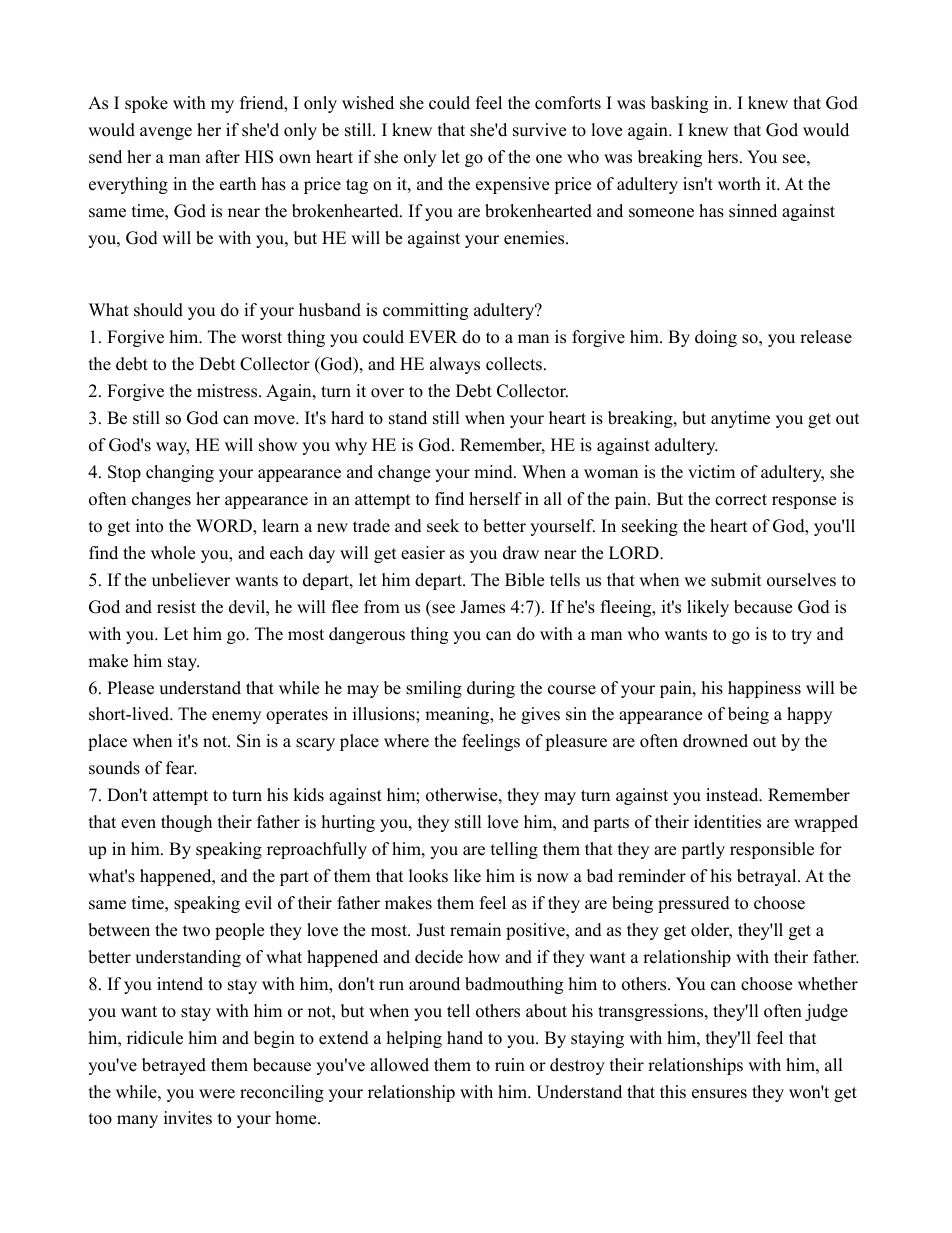 The width and height of the screenshot is (952, 1233). Describe the element at coordinates (739, 184) in the screenshot. I see `worth` at that location.
